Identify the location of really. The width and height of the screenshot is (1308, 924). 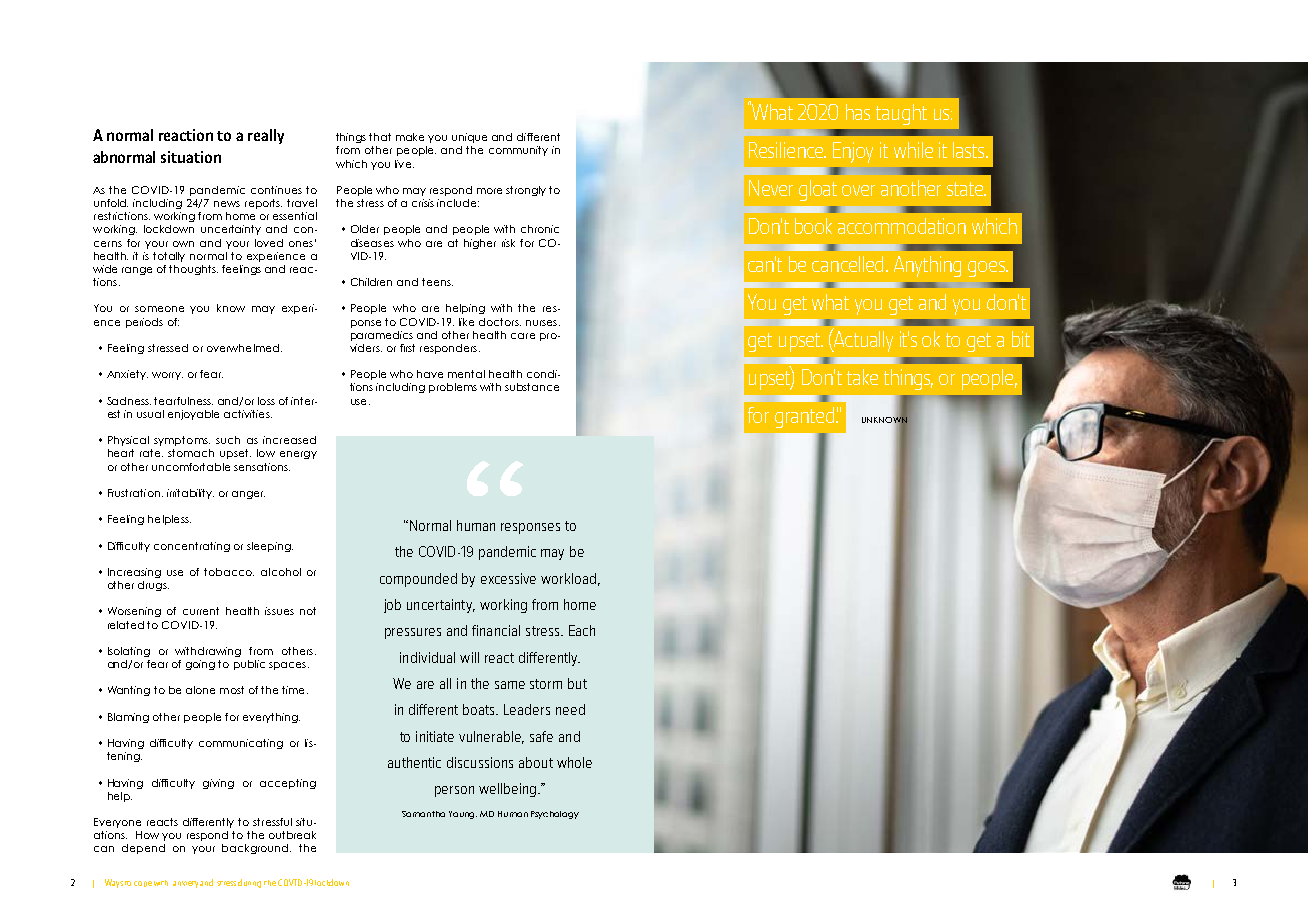
(266, 136).
